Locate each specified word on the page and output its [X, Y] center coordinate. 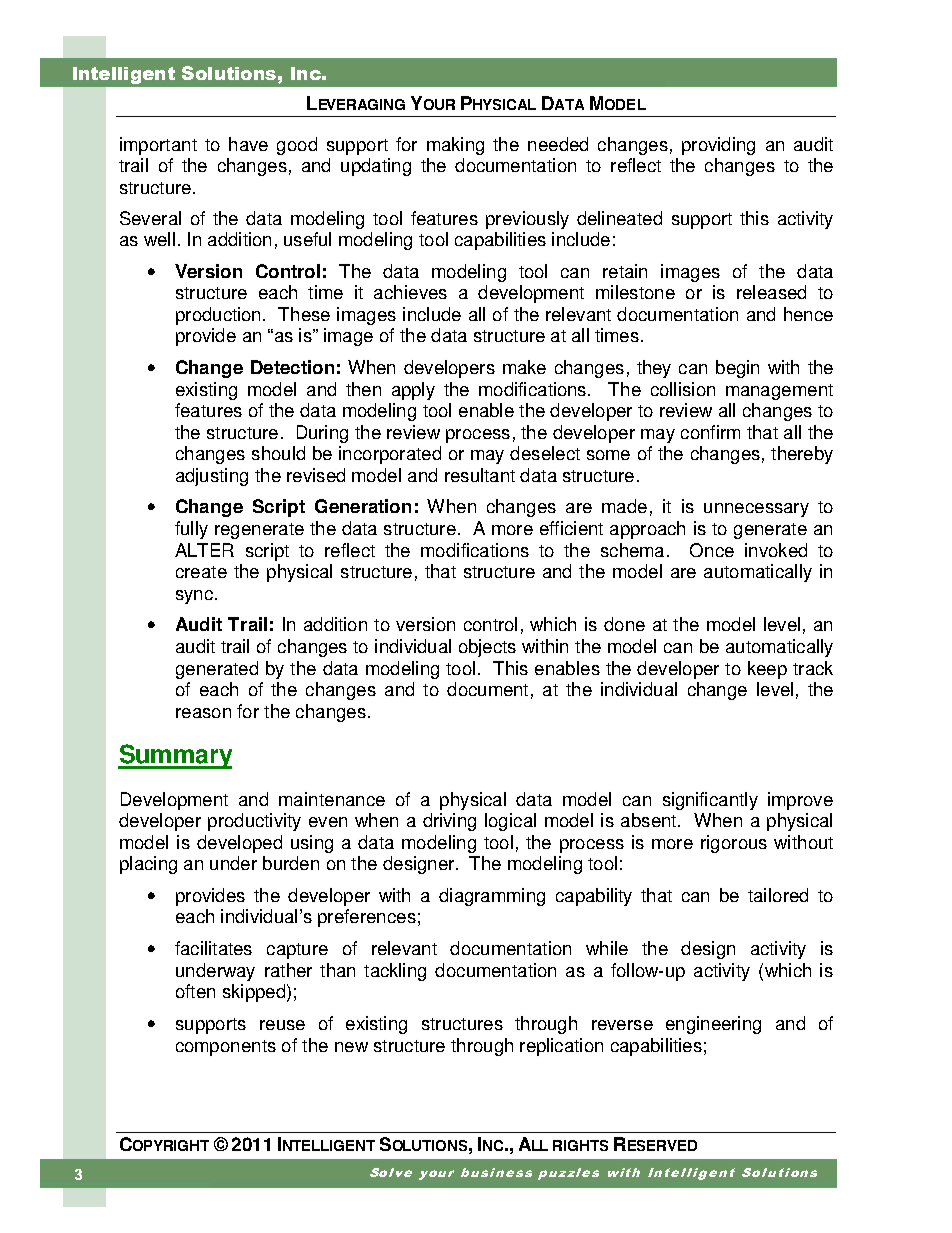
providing [718, 146]
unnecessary [756, 510]
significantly [710, 801]
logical [510, 822]
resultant [480, 475]
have [248, 144]
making [455, 146]
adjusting [212, 477]
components [226, 1048]
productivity [254, 822]
